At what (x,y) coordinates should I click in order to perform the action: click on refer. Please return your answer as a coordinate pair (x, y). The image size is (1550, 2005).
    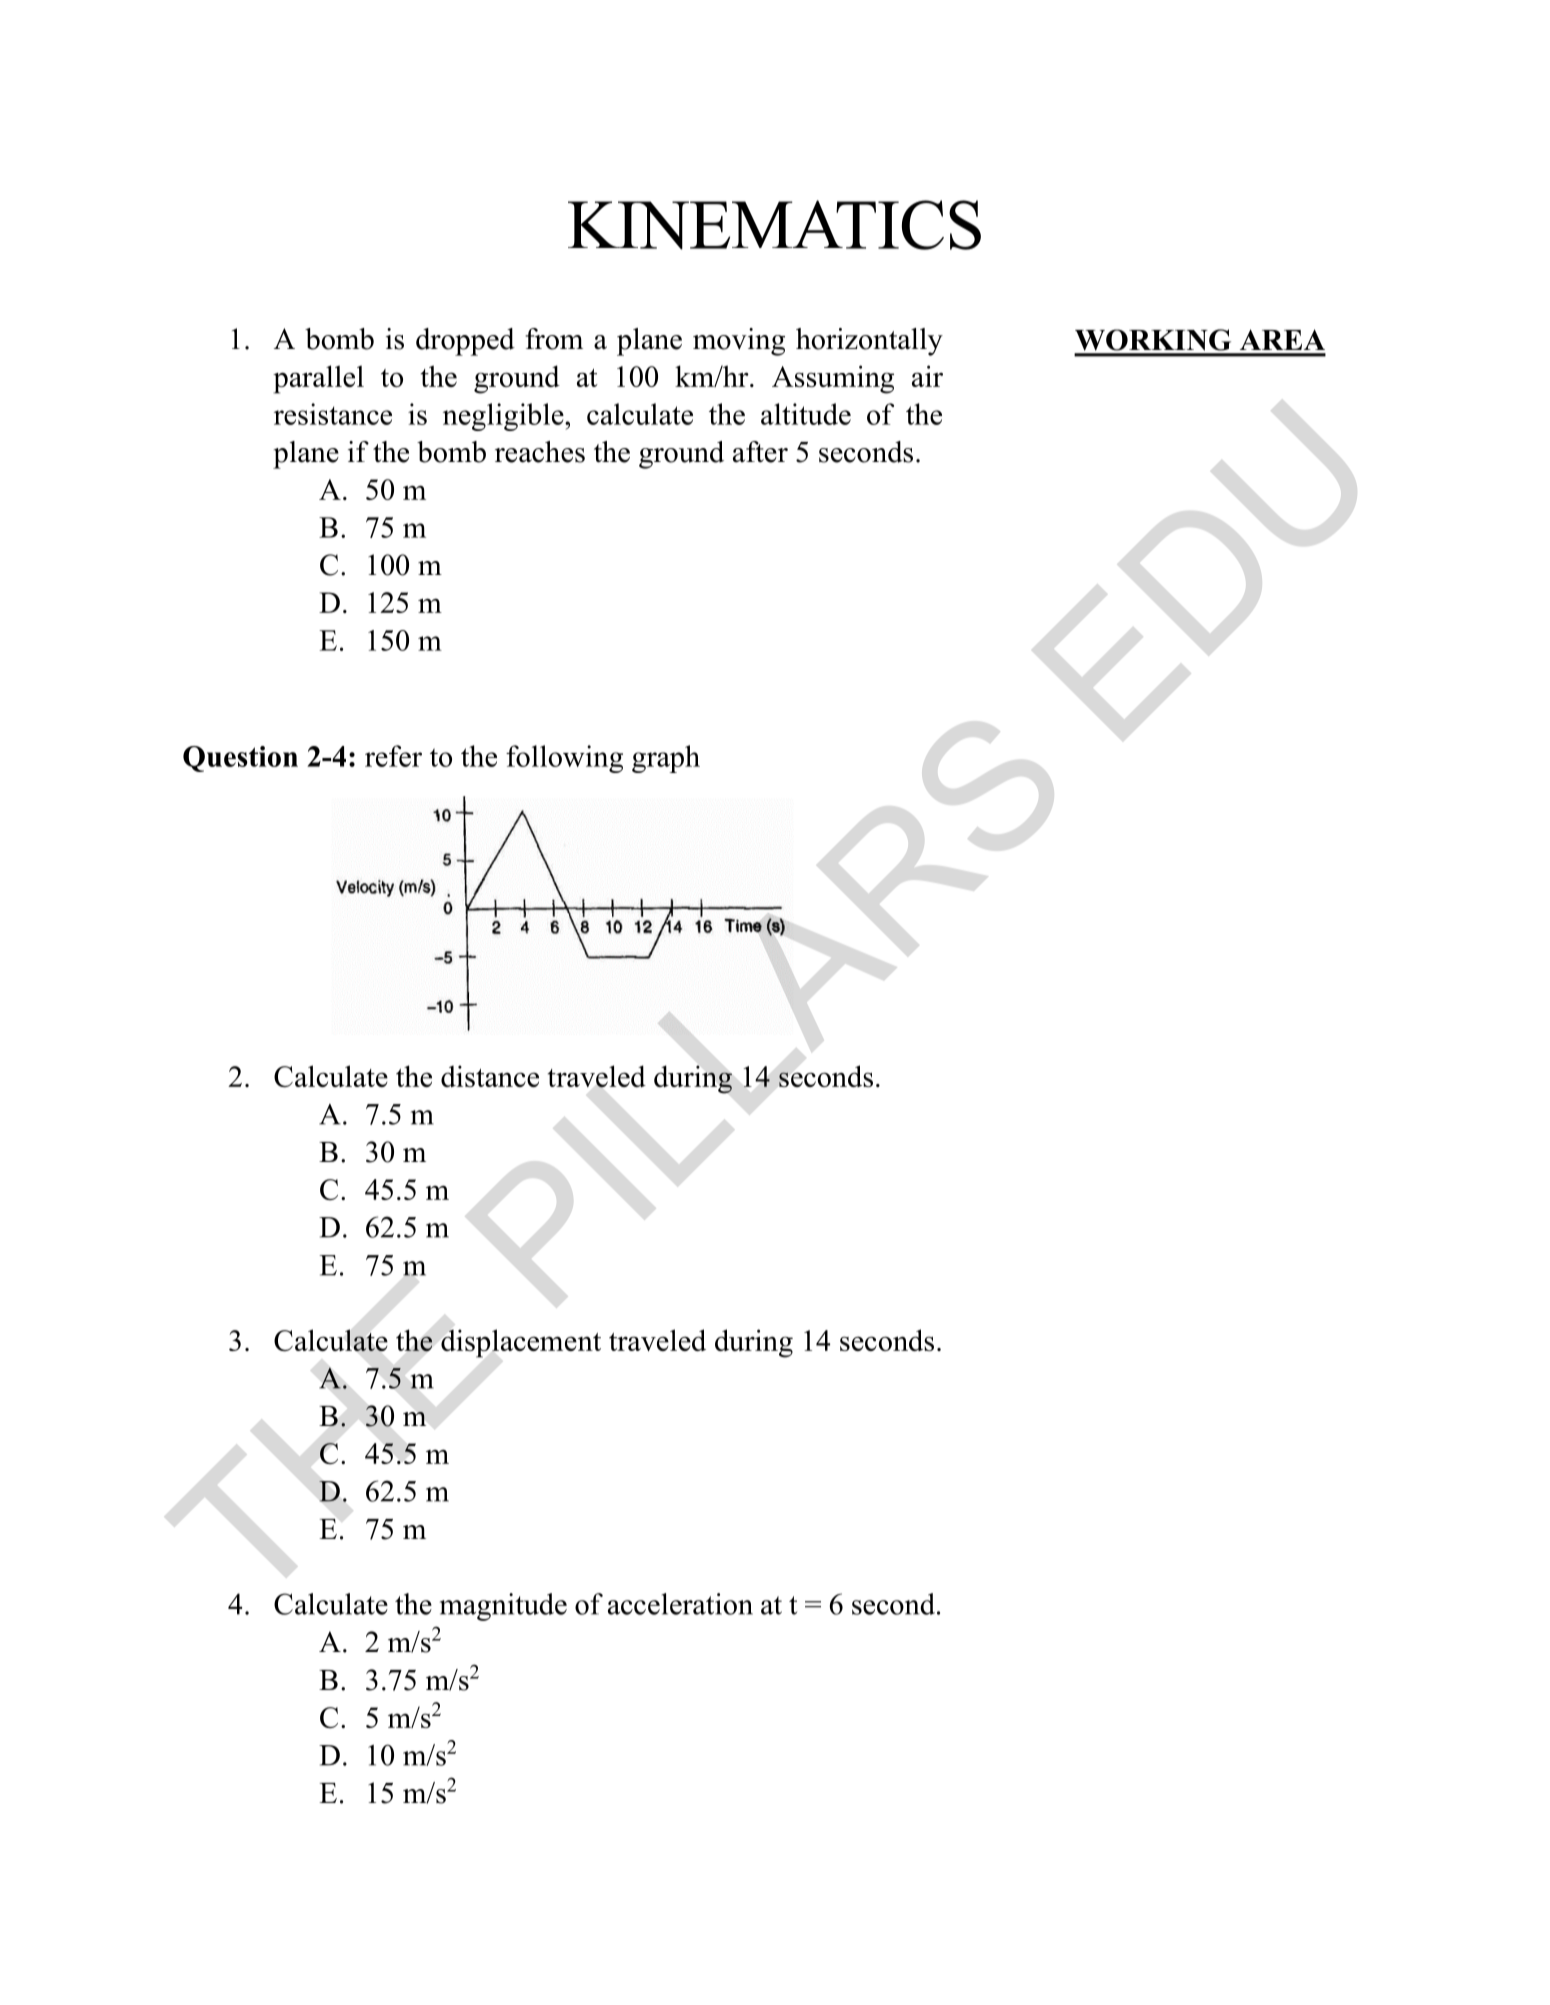
    Looking at the image, I should click on (393, 756).
